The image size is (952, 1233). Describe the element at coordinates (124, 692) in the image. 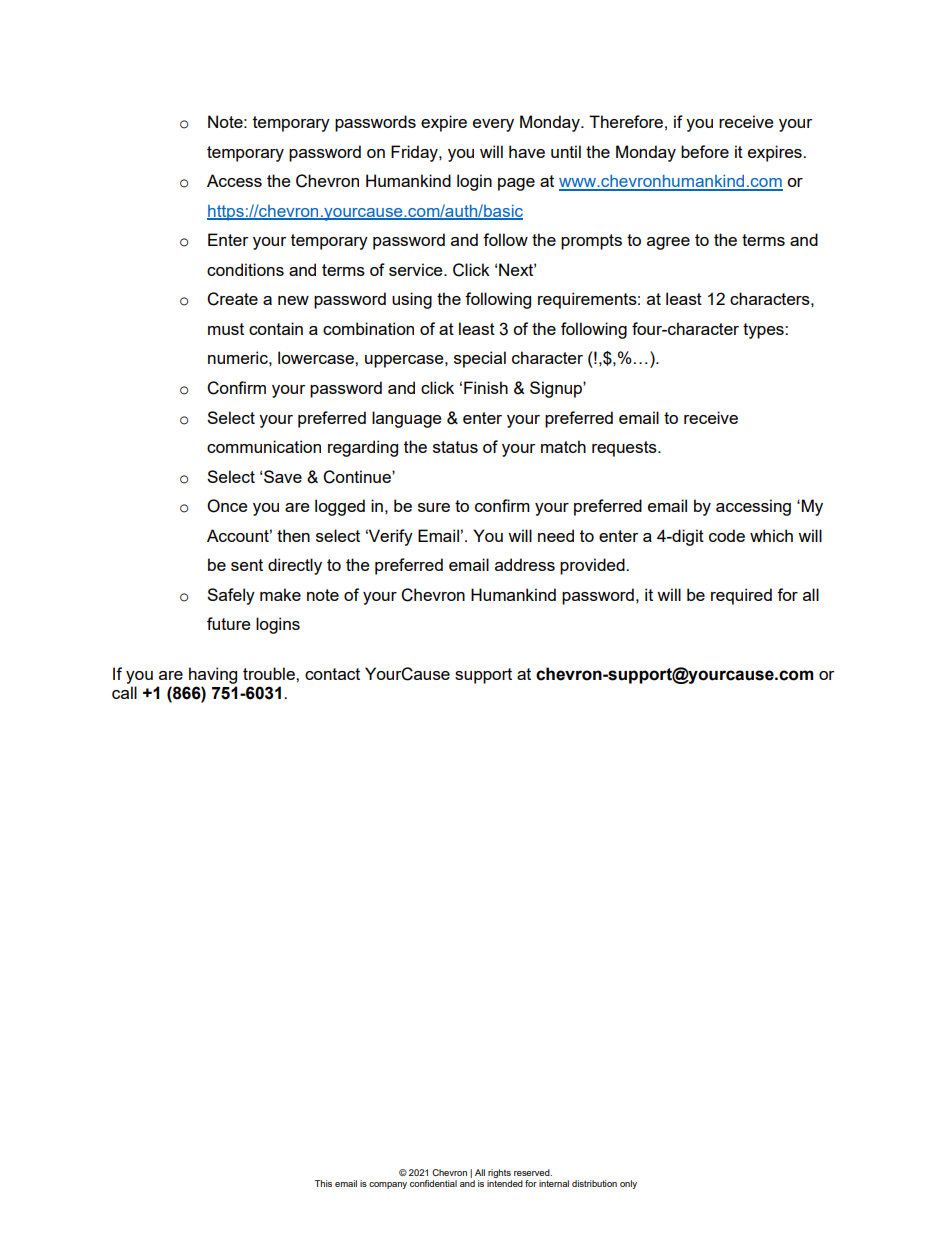

I see `call` at that location.
